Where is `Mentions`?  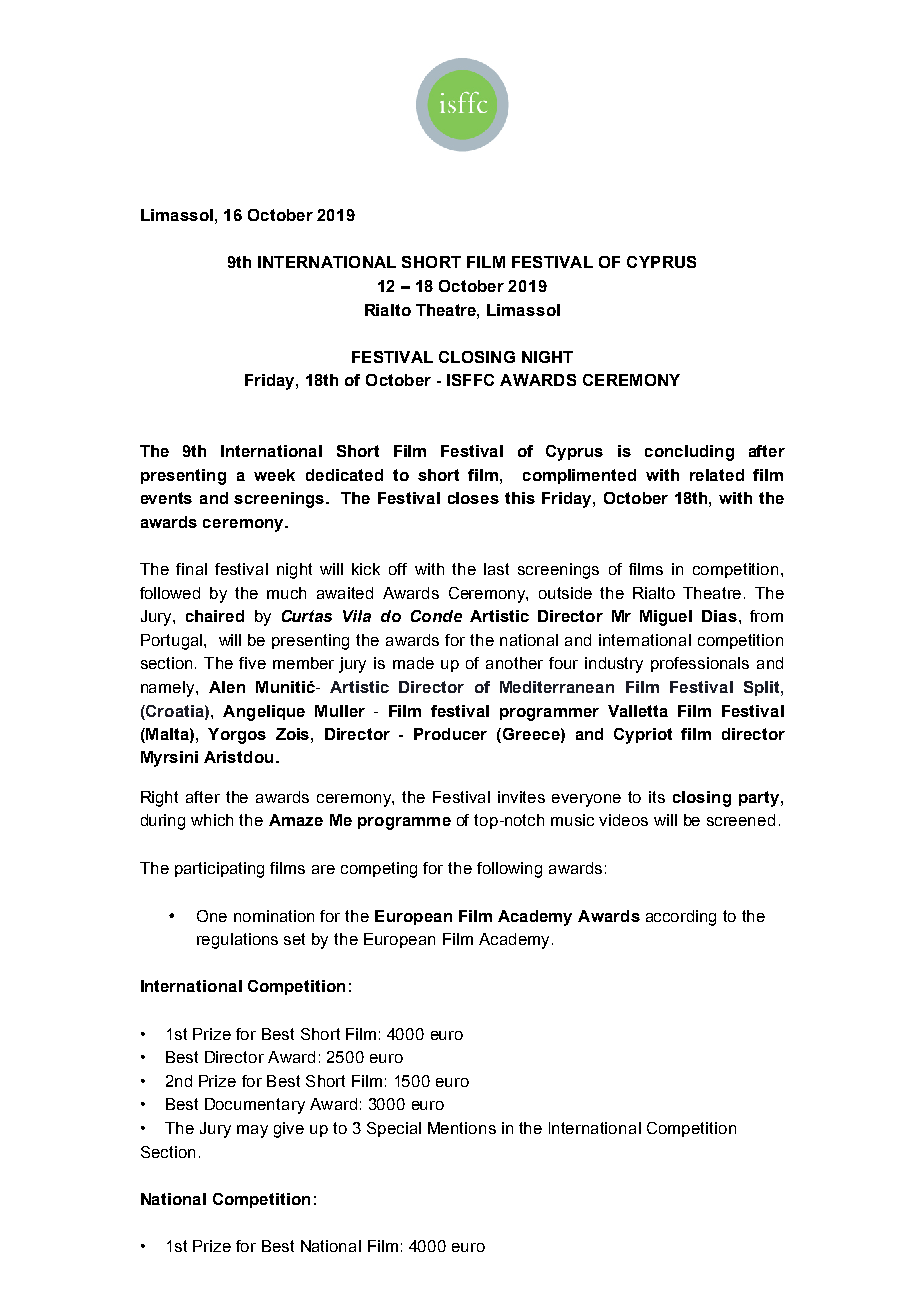
Mentions is located at coordinates (462, 1128).
